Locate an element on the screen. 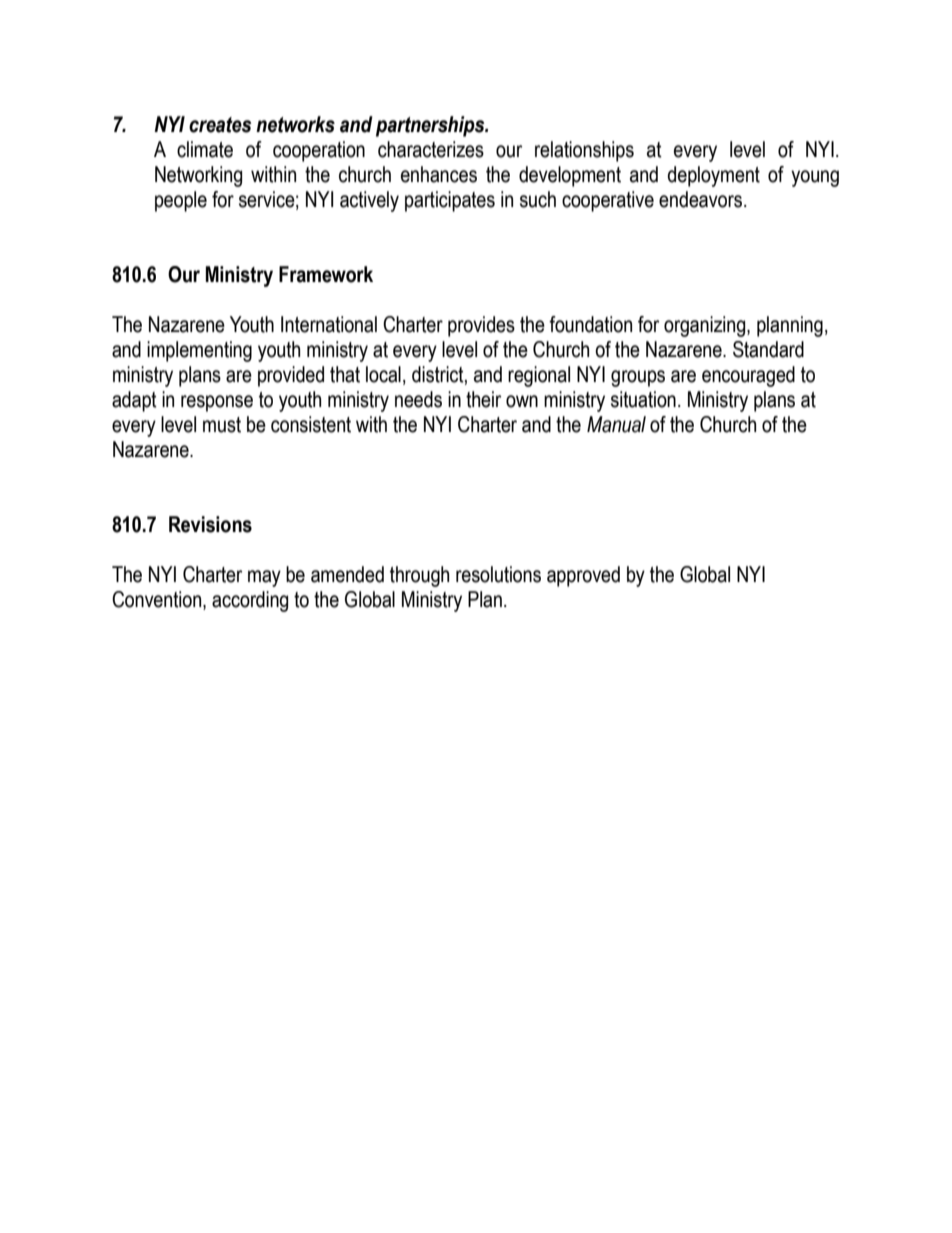  according is located at coordinates (250, 601).
